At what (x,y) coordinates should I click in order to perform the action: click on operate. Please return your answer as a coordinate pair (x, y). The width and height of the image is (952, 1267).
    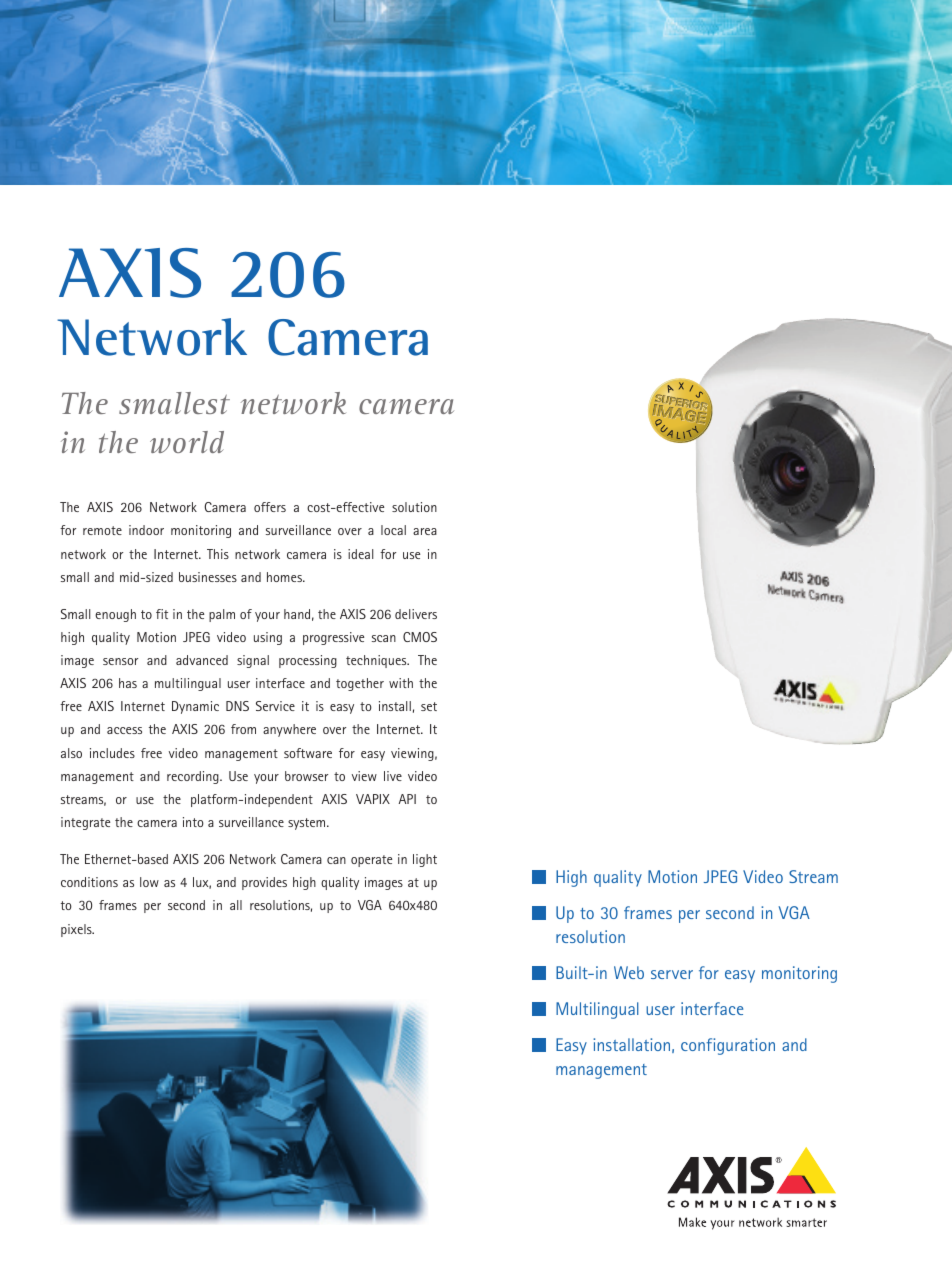
    Looking at the image, I should click on (371, 861).
